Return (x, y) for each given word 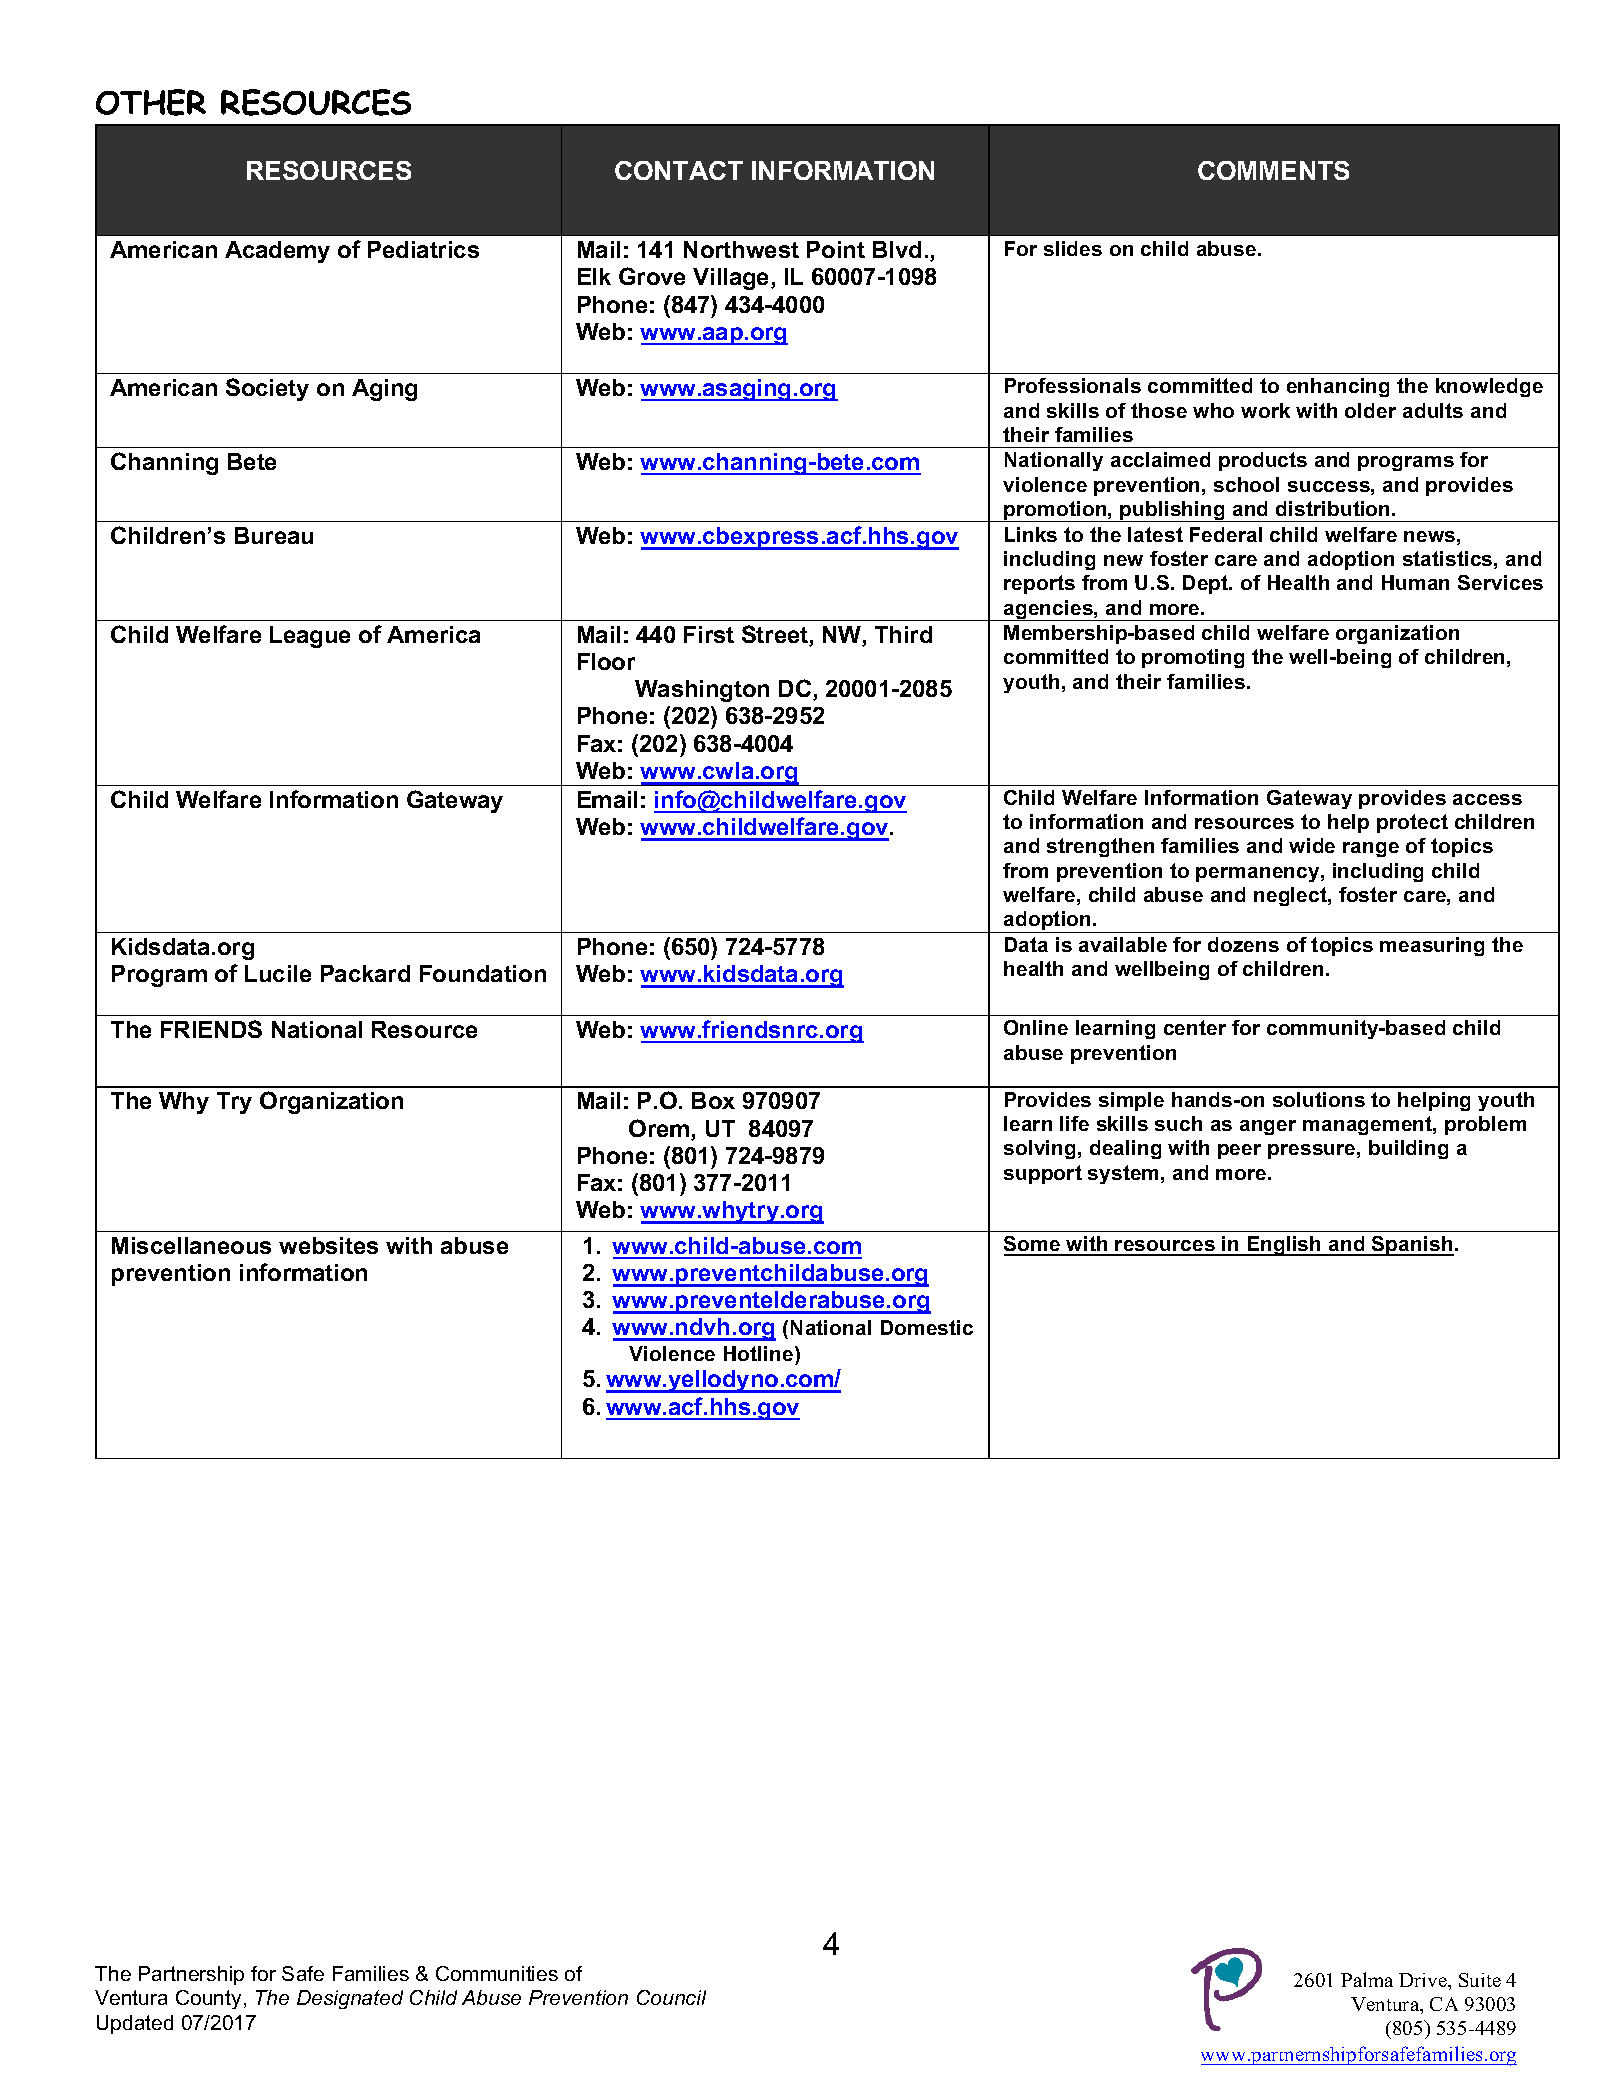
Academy (277, 252)
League (310, 637)
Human (1415, 582)
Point (836, 249)
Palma (1367, 1979)
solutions (1319, 1099)
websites (328, 1245)
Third (903, 634)
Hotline (760, 1353)
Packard (365, 973)
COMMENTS (1273, 170)
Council (671, 1997)
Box (713, 1100)
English (1284, 1246)
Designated (350, 1999)
